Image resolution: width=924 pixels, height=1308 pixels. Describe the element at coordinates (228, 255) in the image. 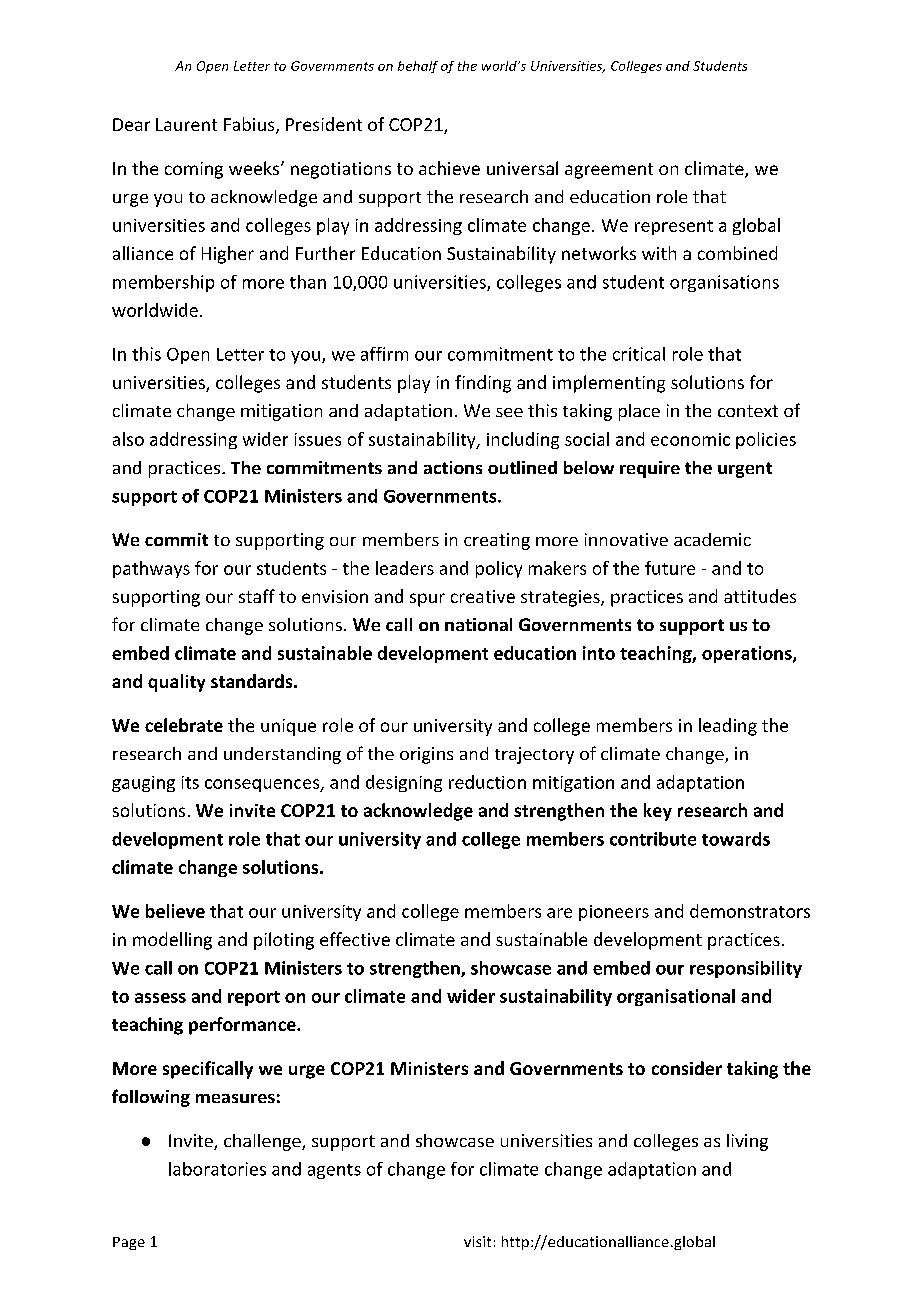

I see `Higher` at that location.
